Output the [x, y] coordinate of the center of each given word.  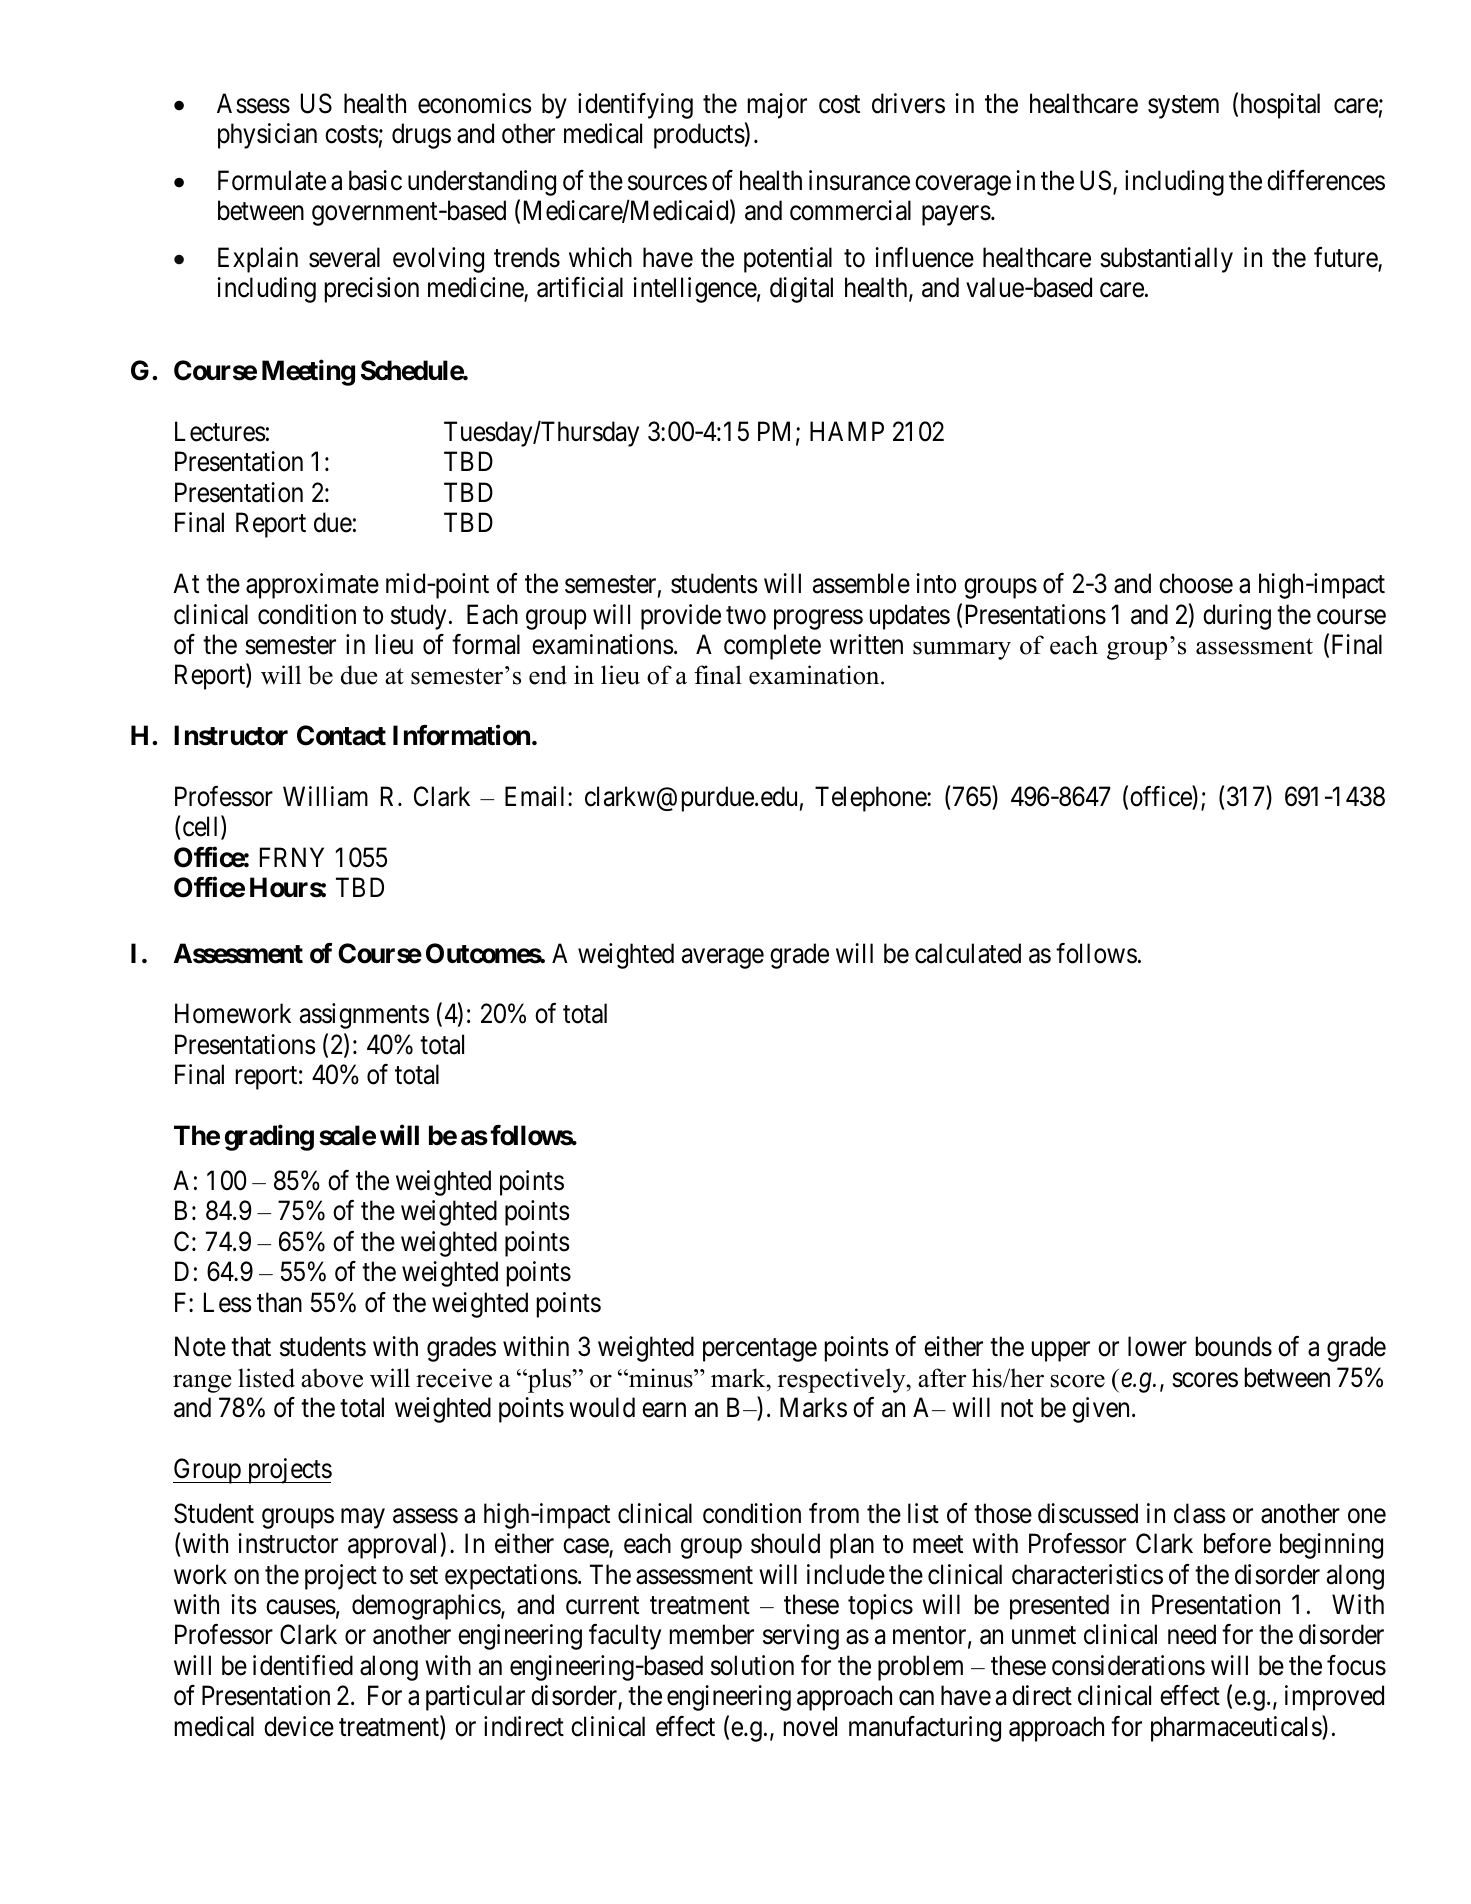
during [1237, 617]
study [418, 617]
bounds [1234, 1346]
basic [375, 180]
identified [303, 1665]
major [777, 106]
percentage [760, 1350]
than [279, 1302]
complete [772, 647]
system [1183, 107]
